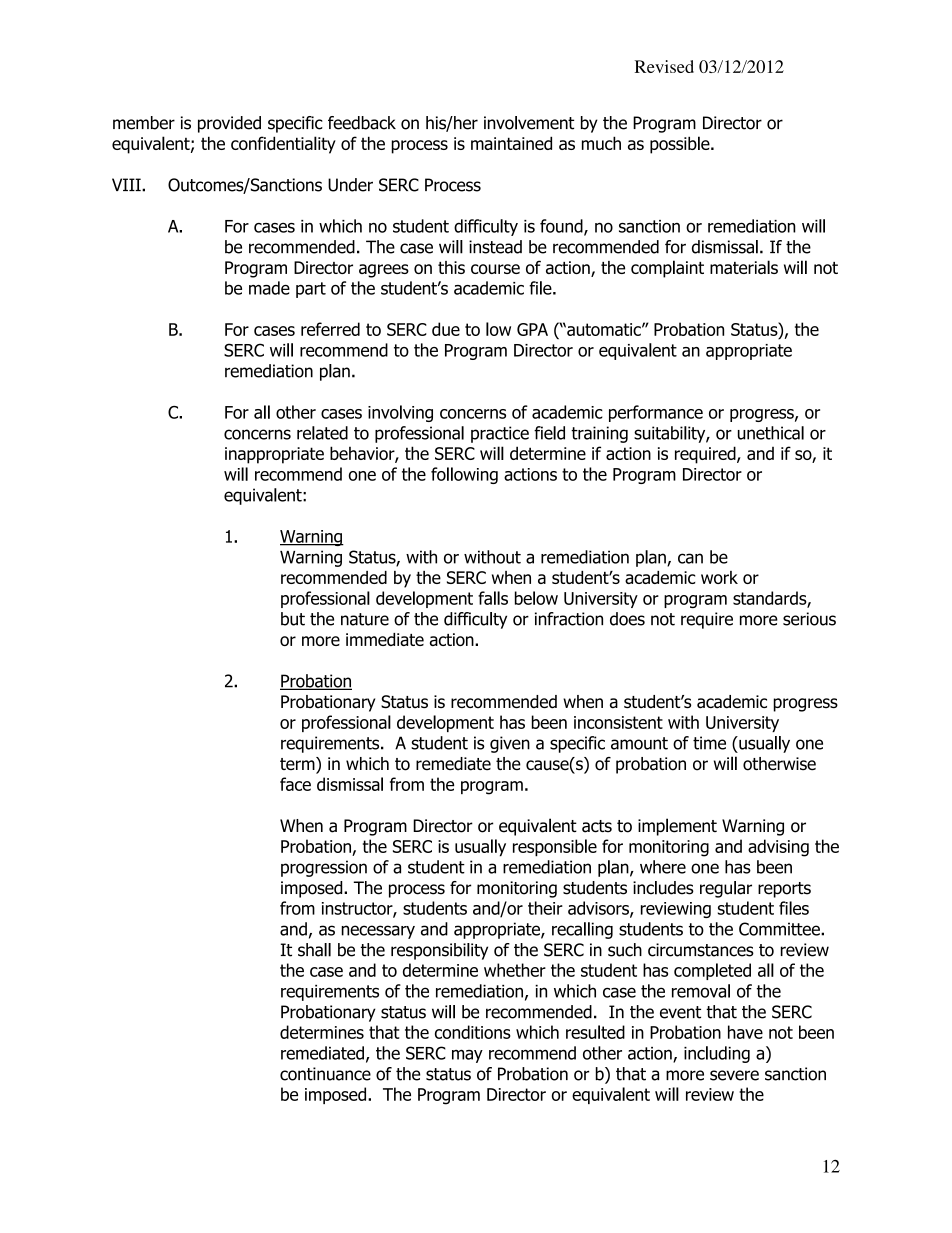 The width and height of the page is (952, 1233). I want to click on involvement, so click(529, 123).
